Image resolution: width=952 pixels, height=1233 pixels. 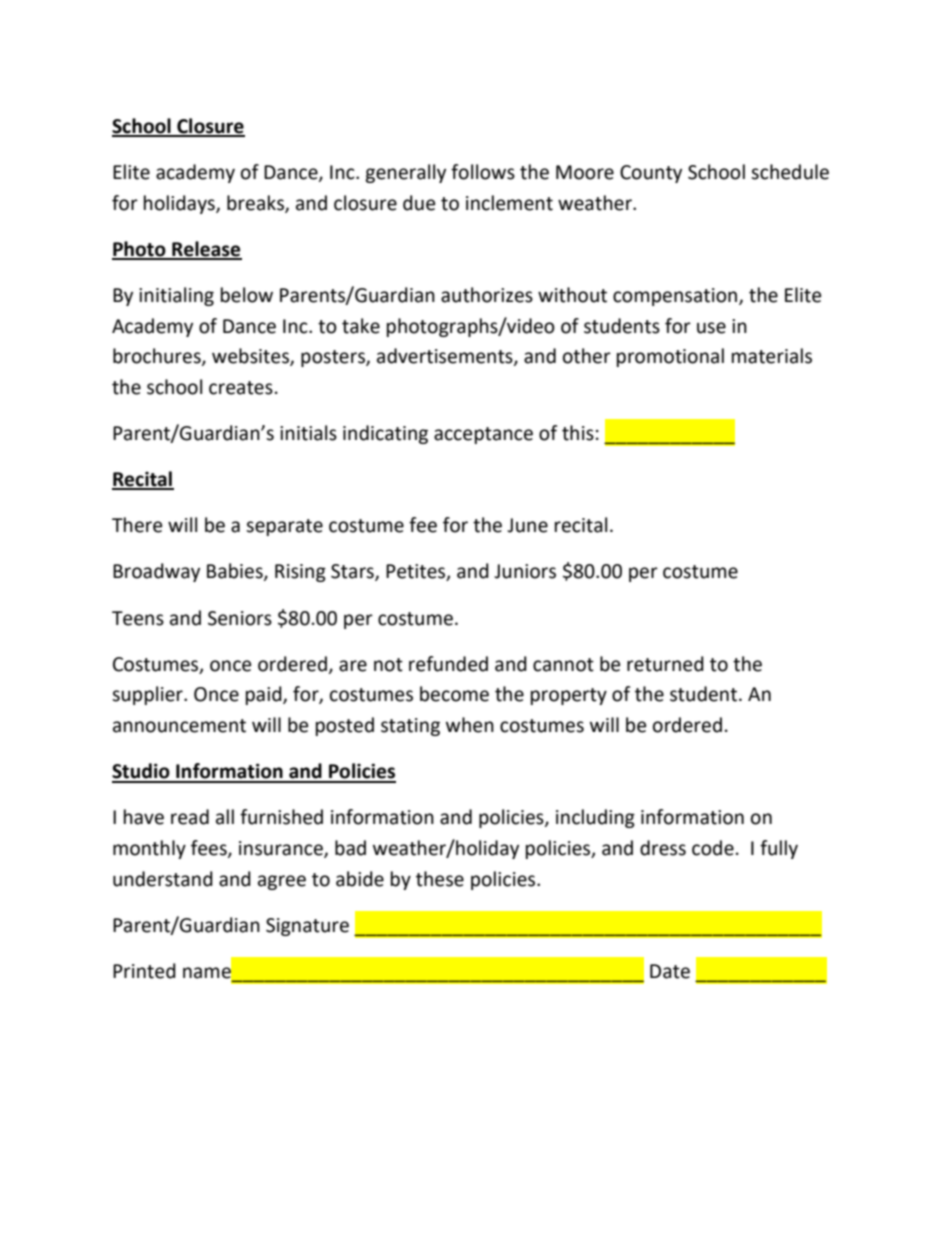 What do you see at coordinates (578, 433) in the screenshot?
I see `this` at bounding box center [578, 433].
